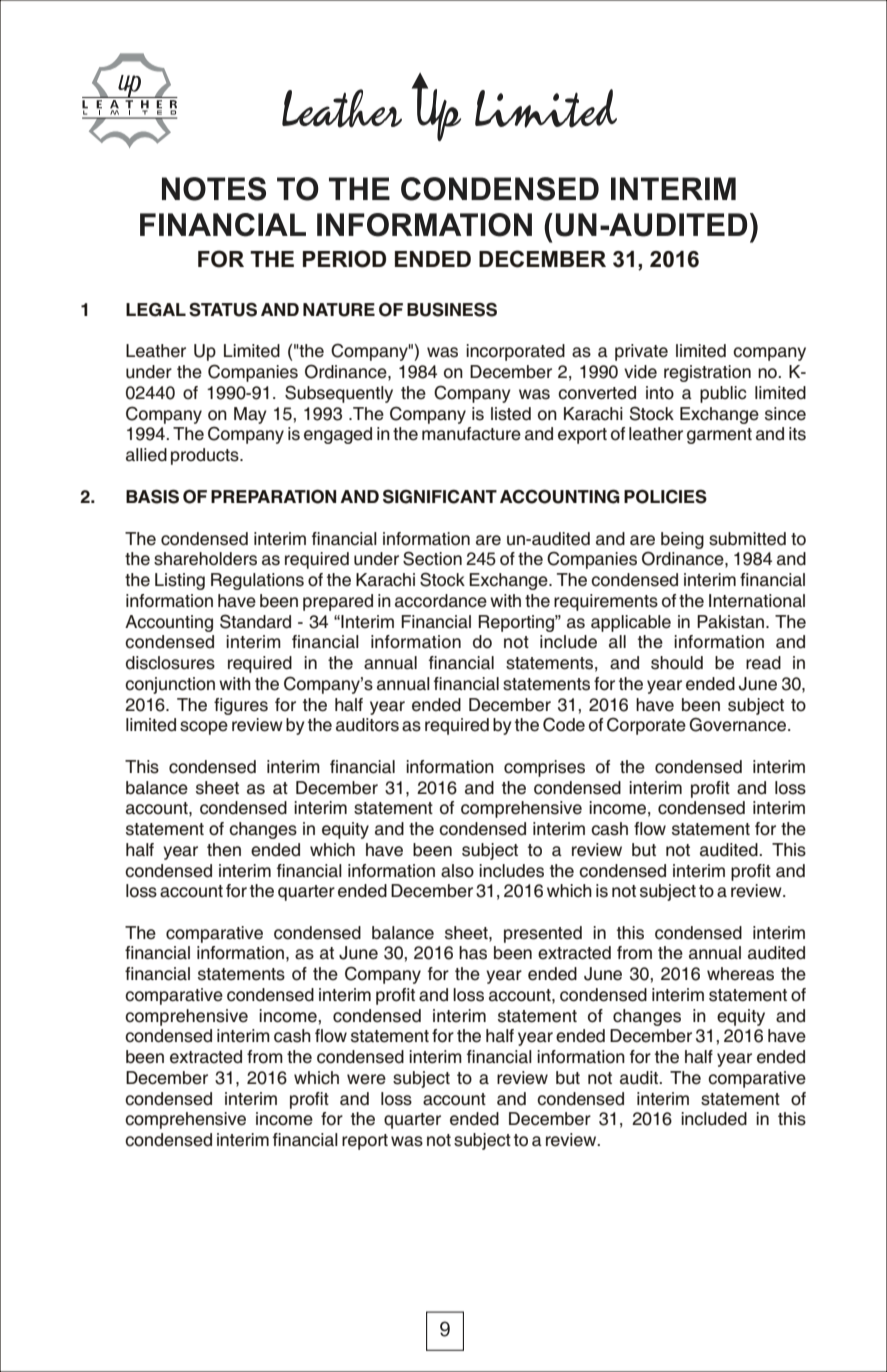 This page has width=887, height=1372. I want to click on accordance, so click(441, 601).
